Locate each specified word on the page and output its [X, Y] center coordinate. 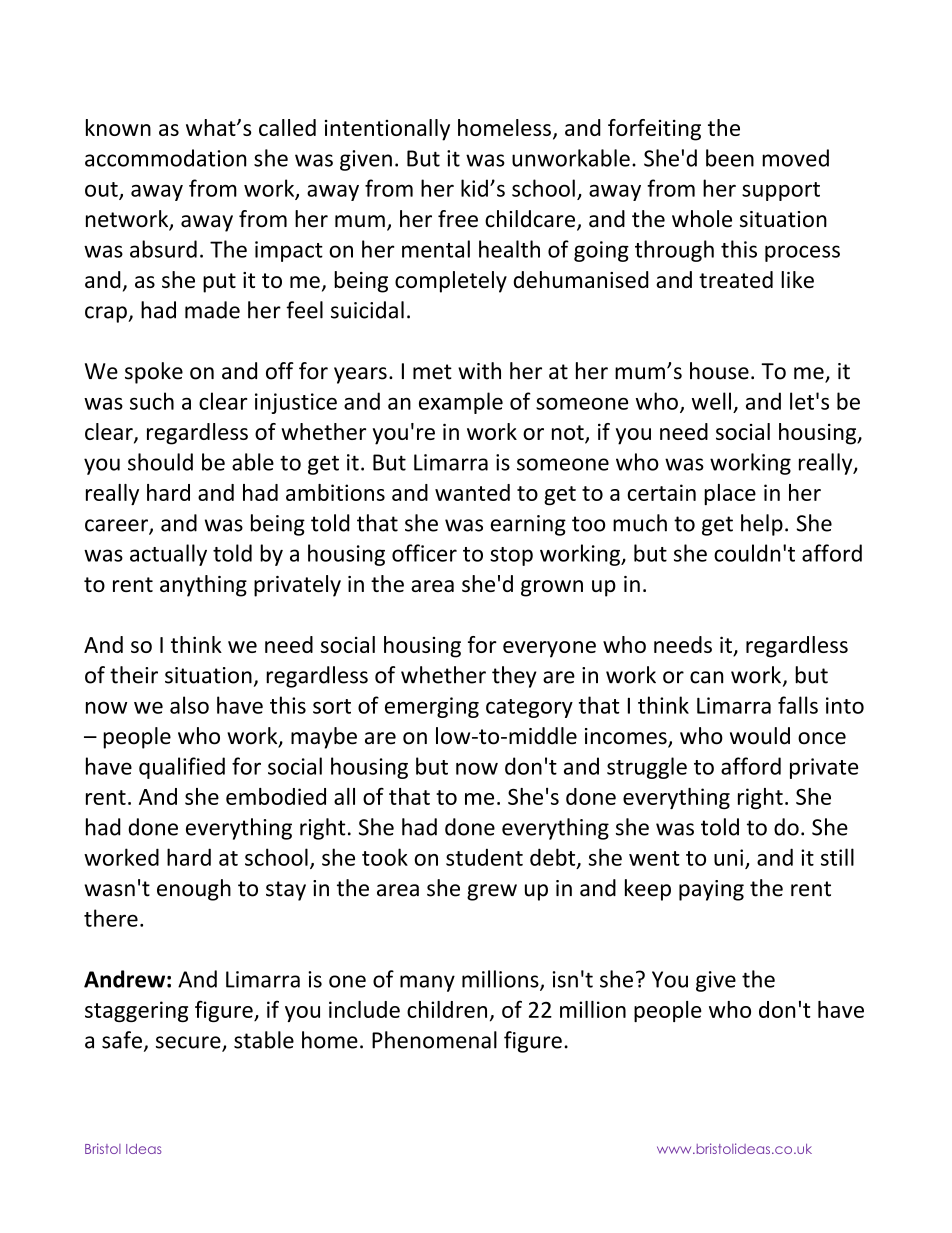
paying [711, 890]
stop [511, 556]
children [447, 1009]
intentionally [387, 130]
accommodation [165, 158]
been [730, 158]
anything [203, 586]
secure [189, 1043]
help [762, 525]
